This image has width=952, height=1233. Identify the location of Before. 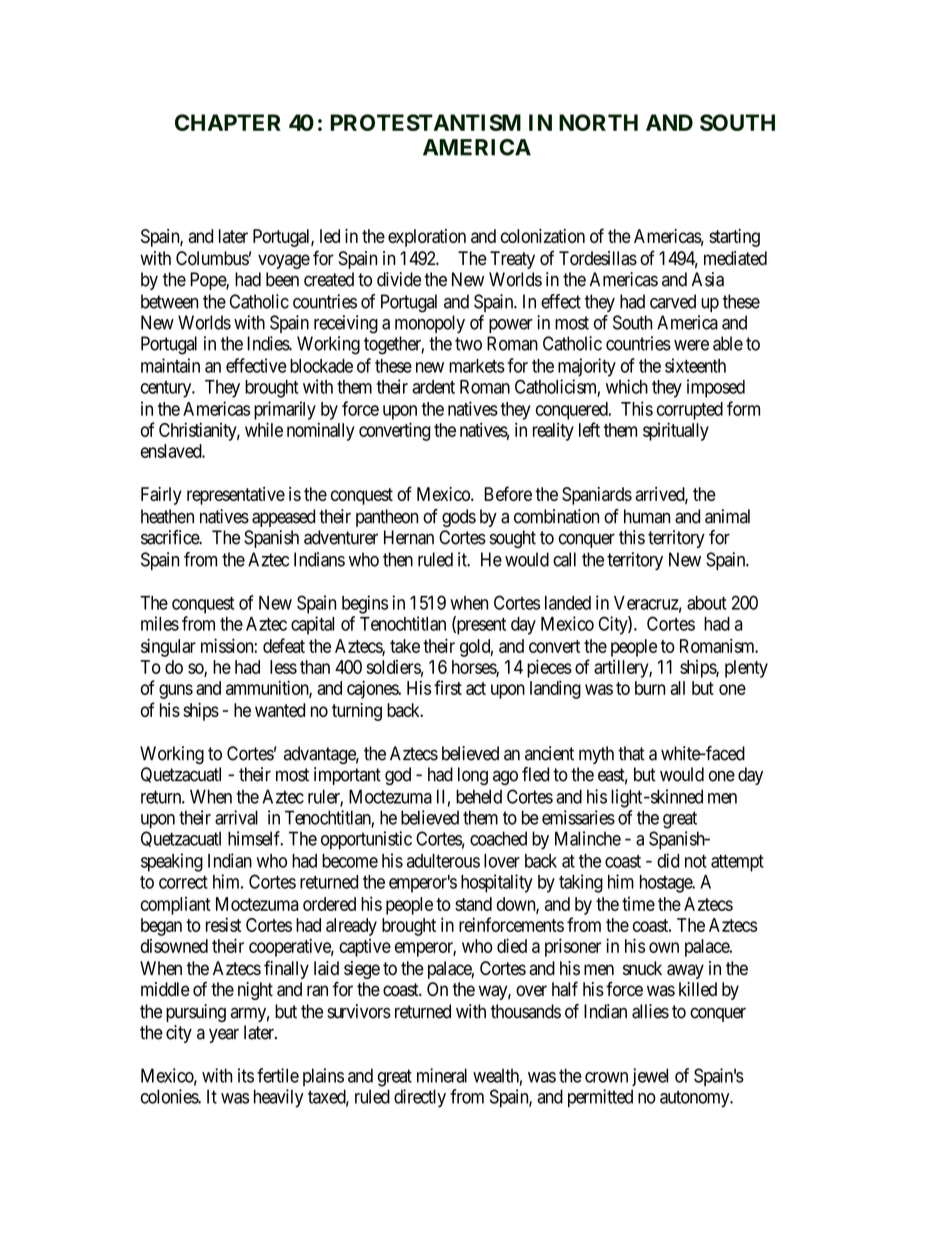
(508, 493).
